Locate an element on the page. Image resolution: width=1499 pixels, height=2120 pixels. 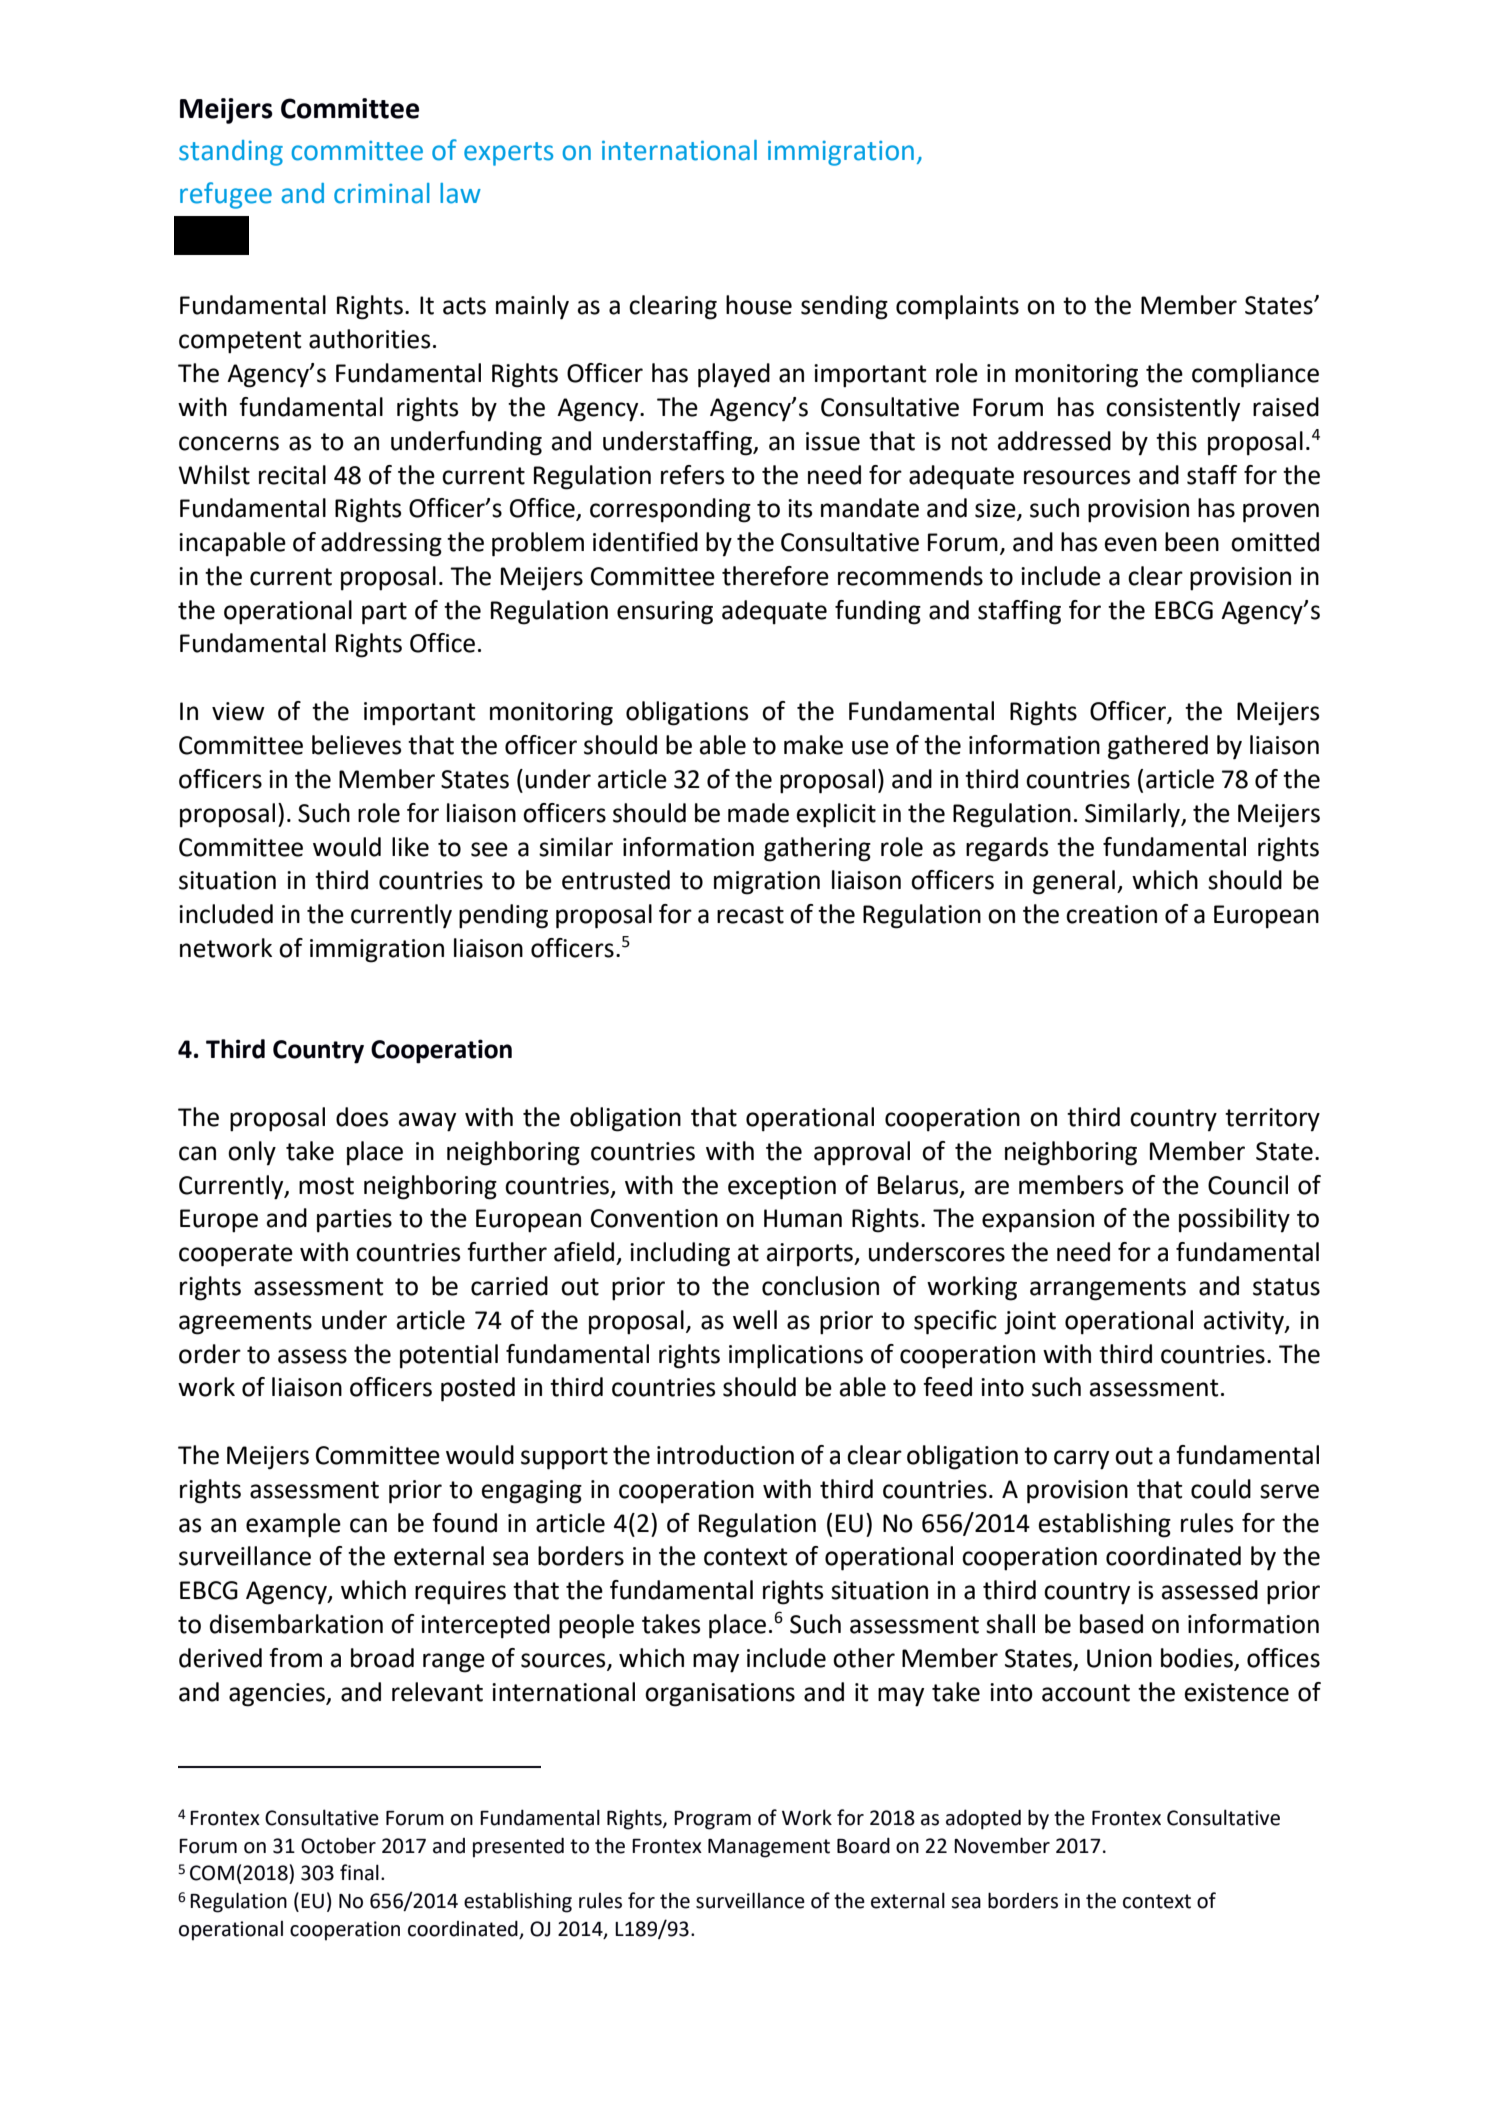
recast is located at coordinates (750, 915).
